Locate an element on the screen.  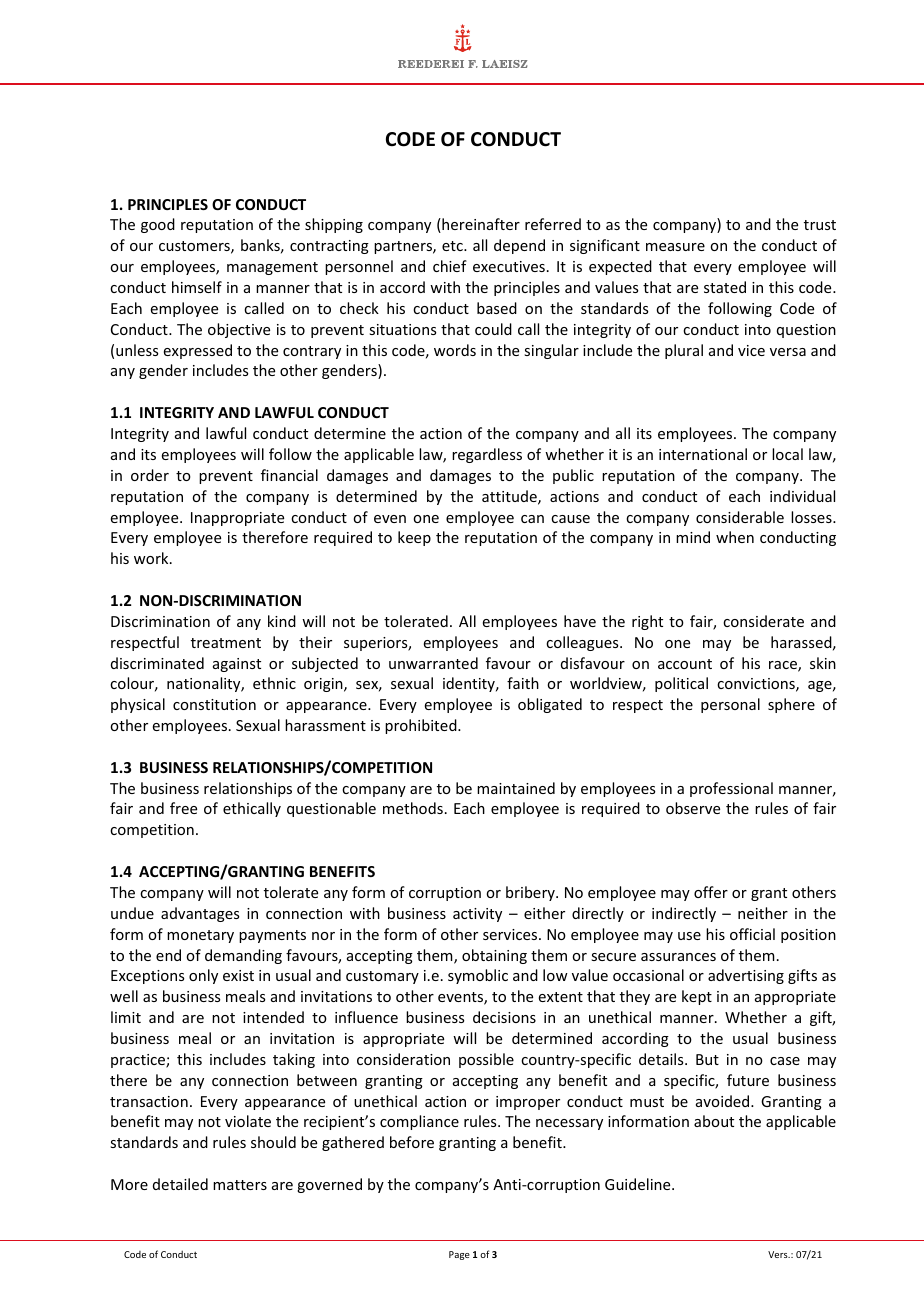
personal is located at coordinates (730, 705).
